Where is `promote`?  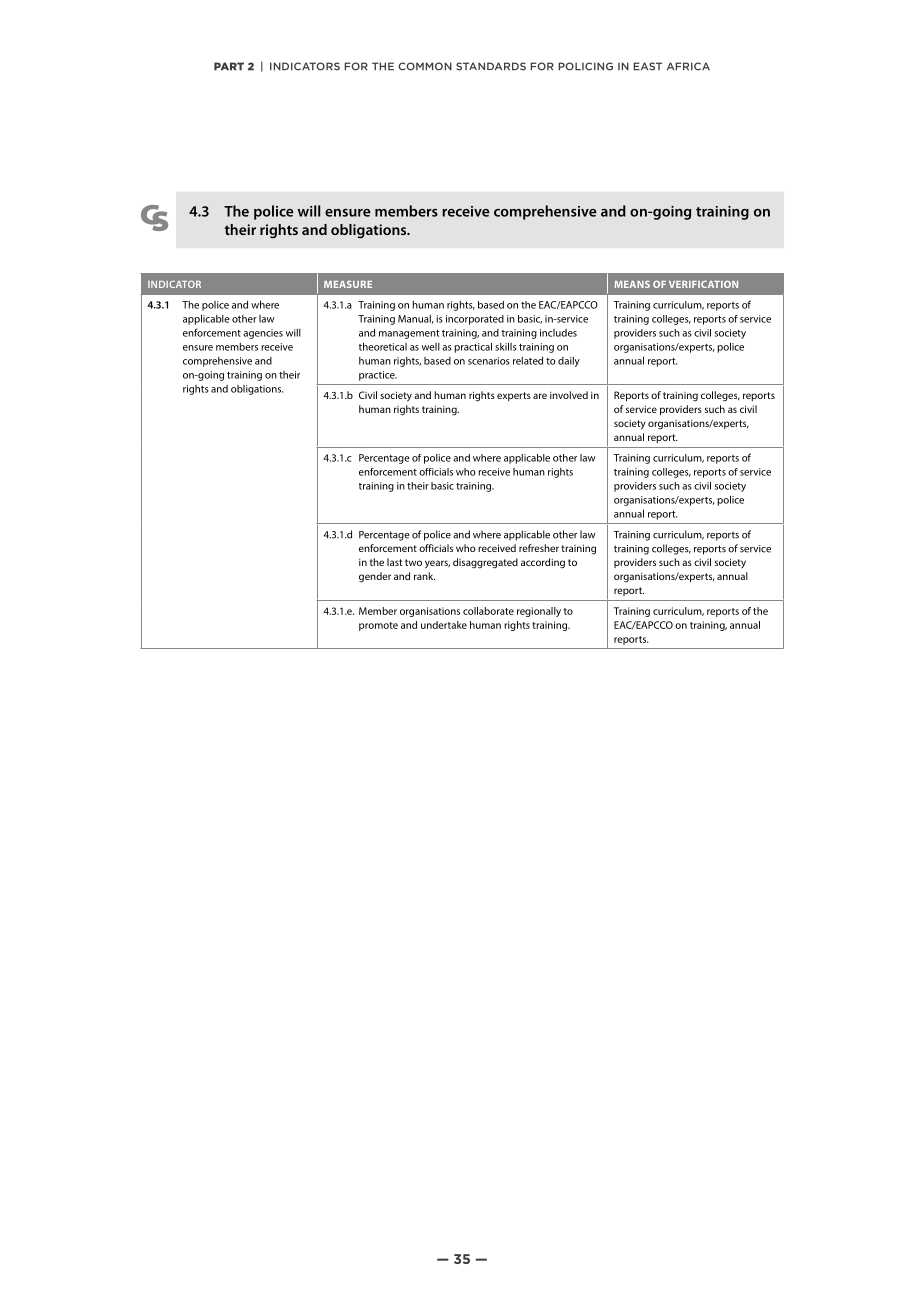
promote is located at coordinates (378, 626).
